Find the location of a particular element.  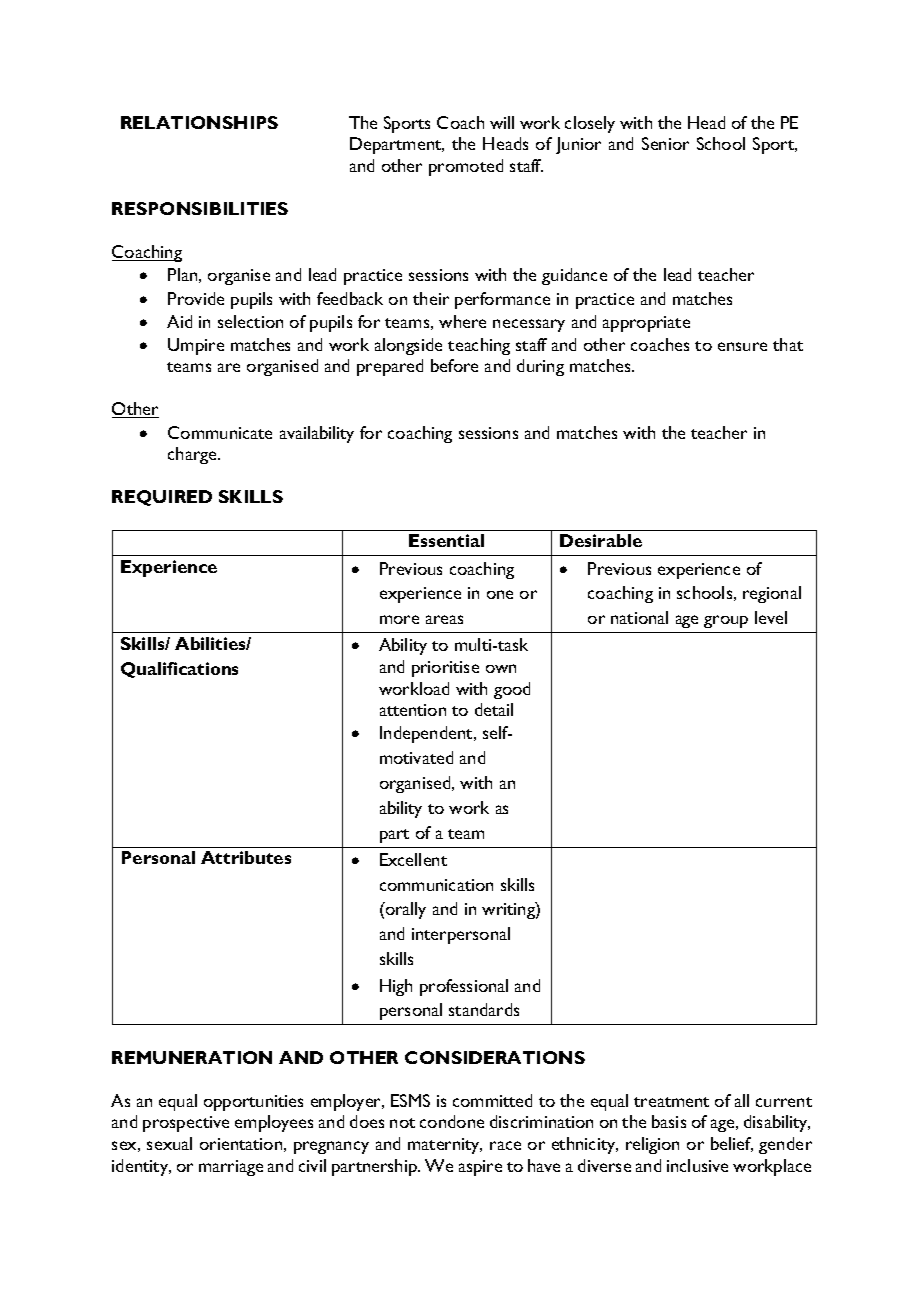

promoted is located at coordinates (466, 167).
